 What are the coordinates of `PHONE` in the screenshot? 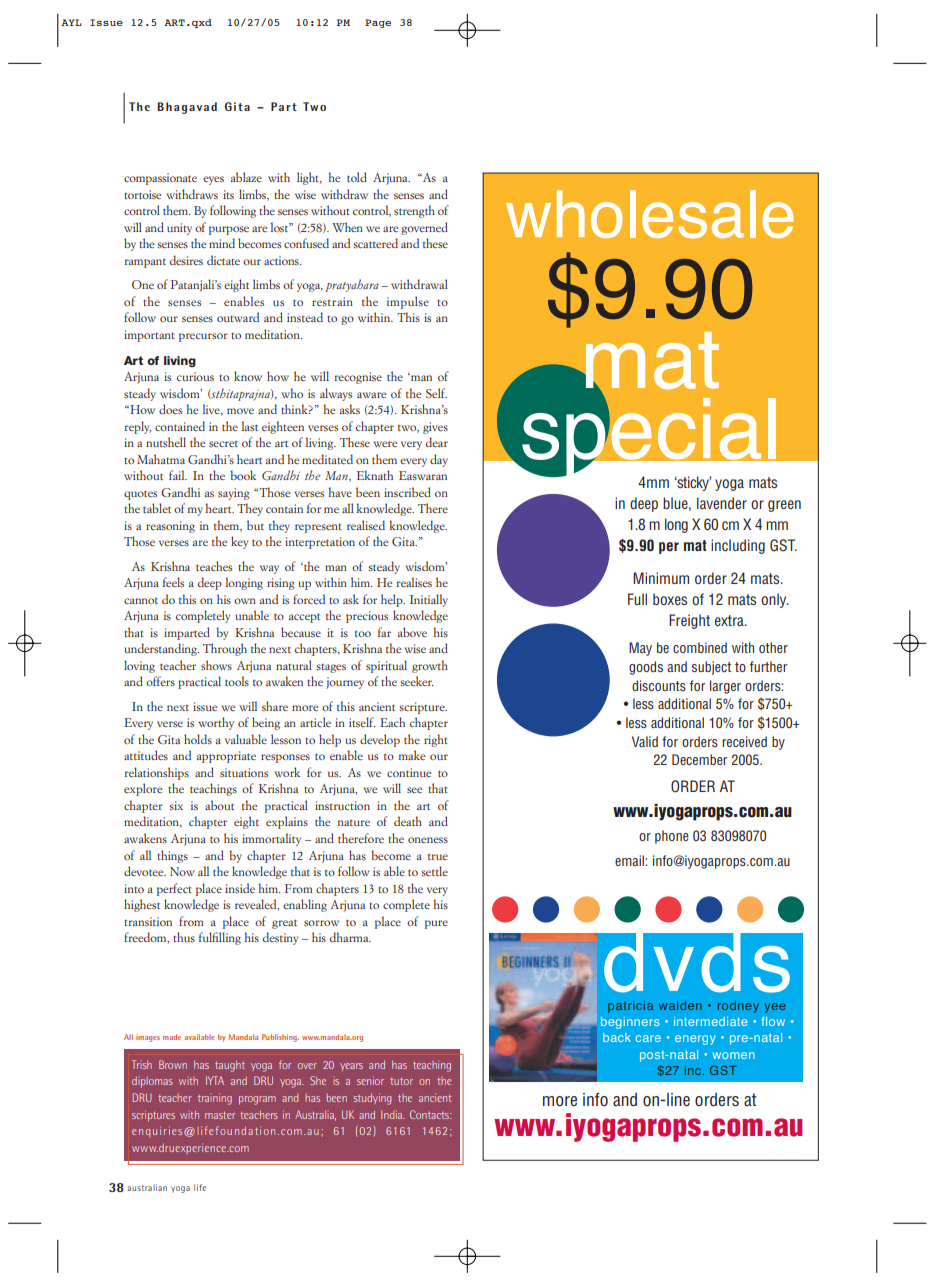 It's located at (672, 837).
